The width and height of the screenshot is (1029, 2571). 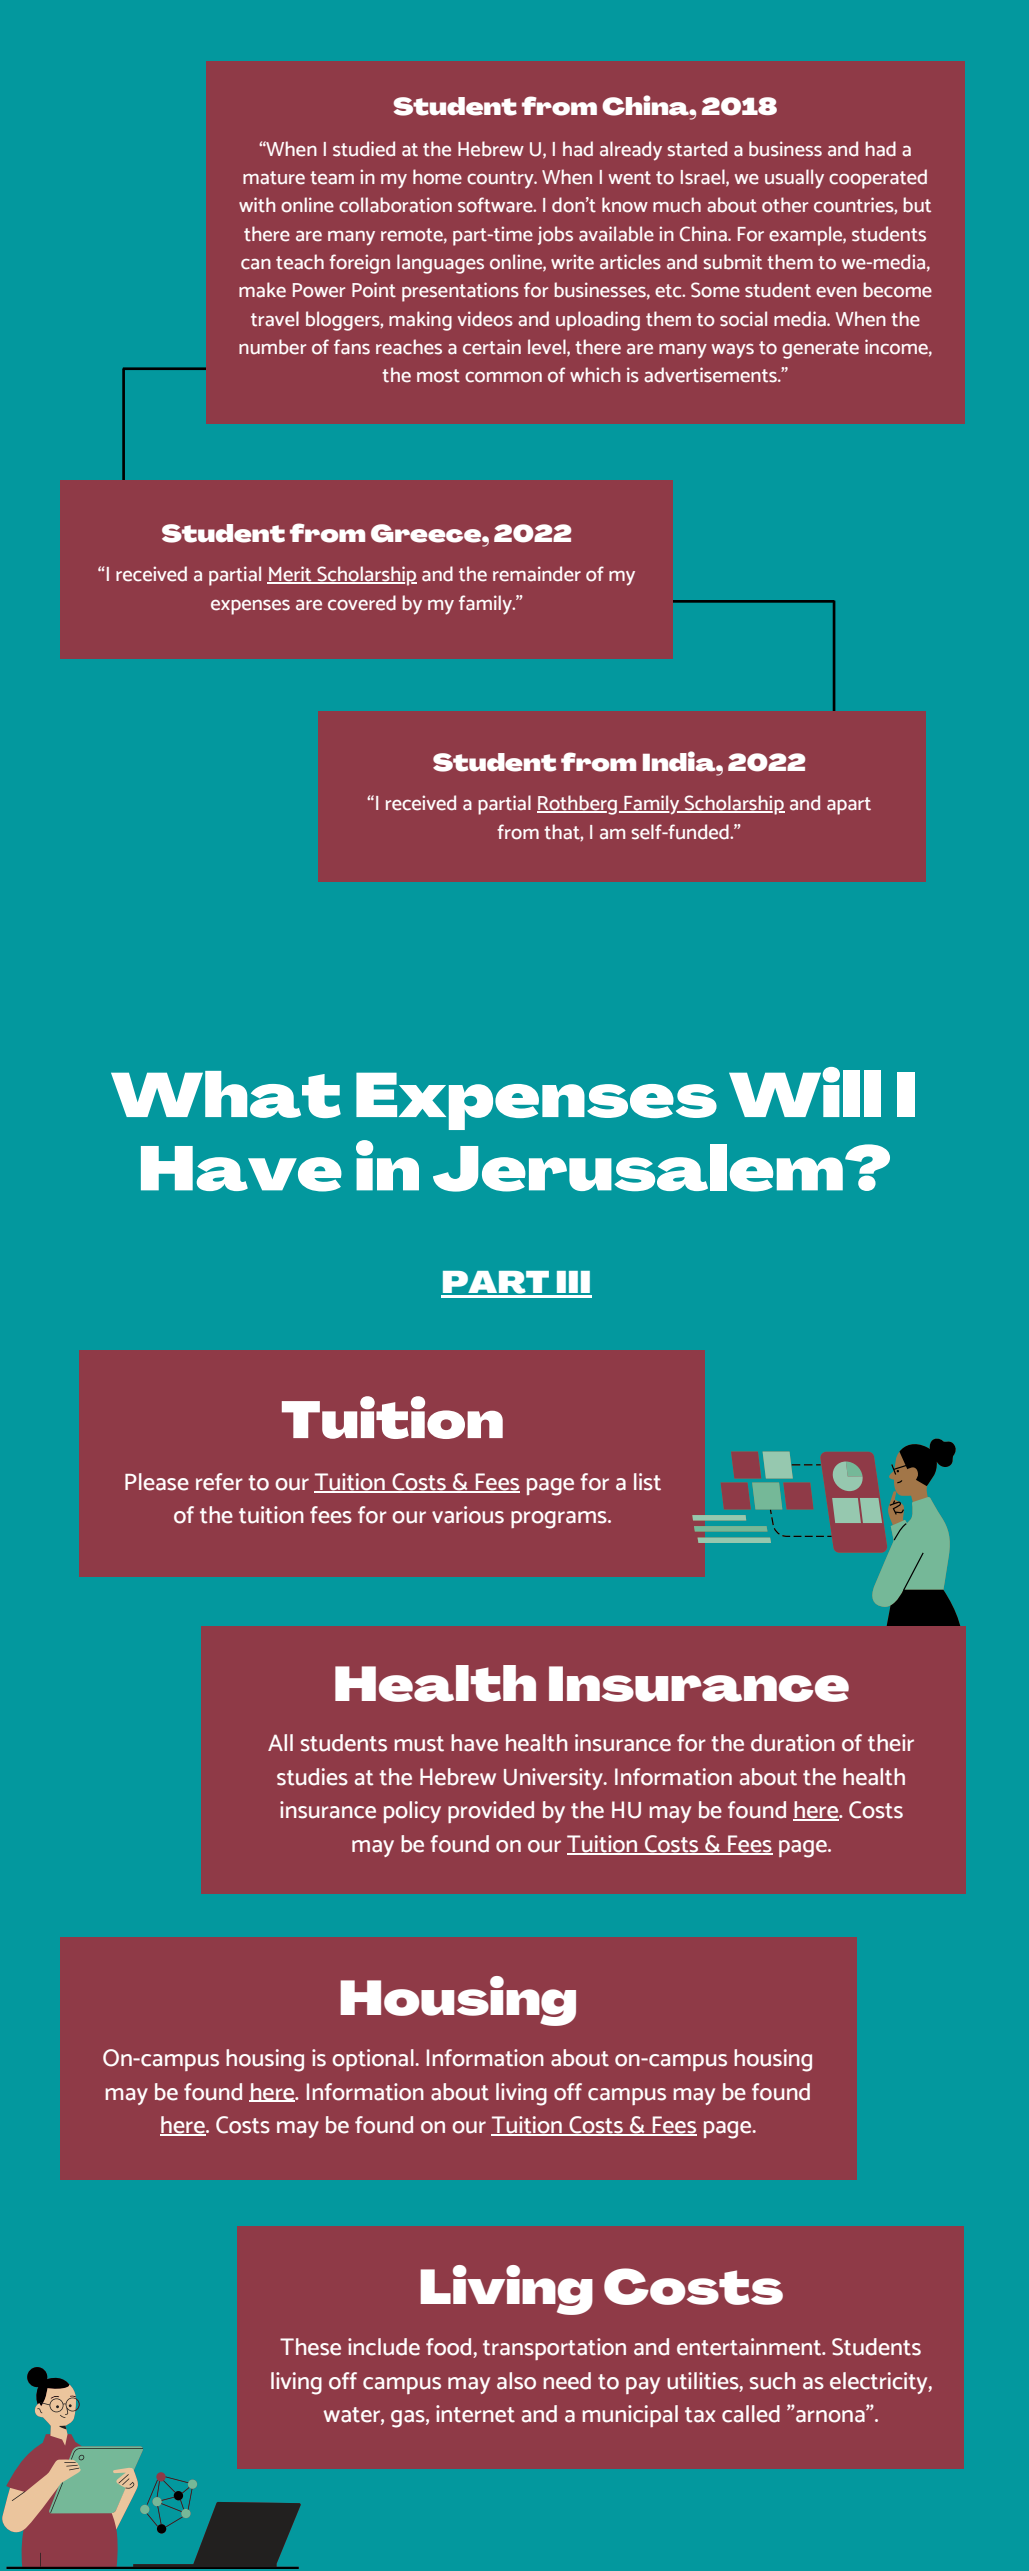 I want to click on jobs, so click(x=555, y=235).
